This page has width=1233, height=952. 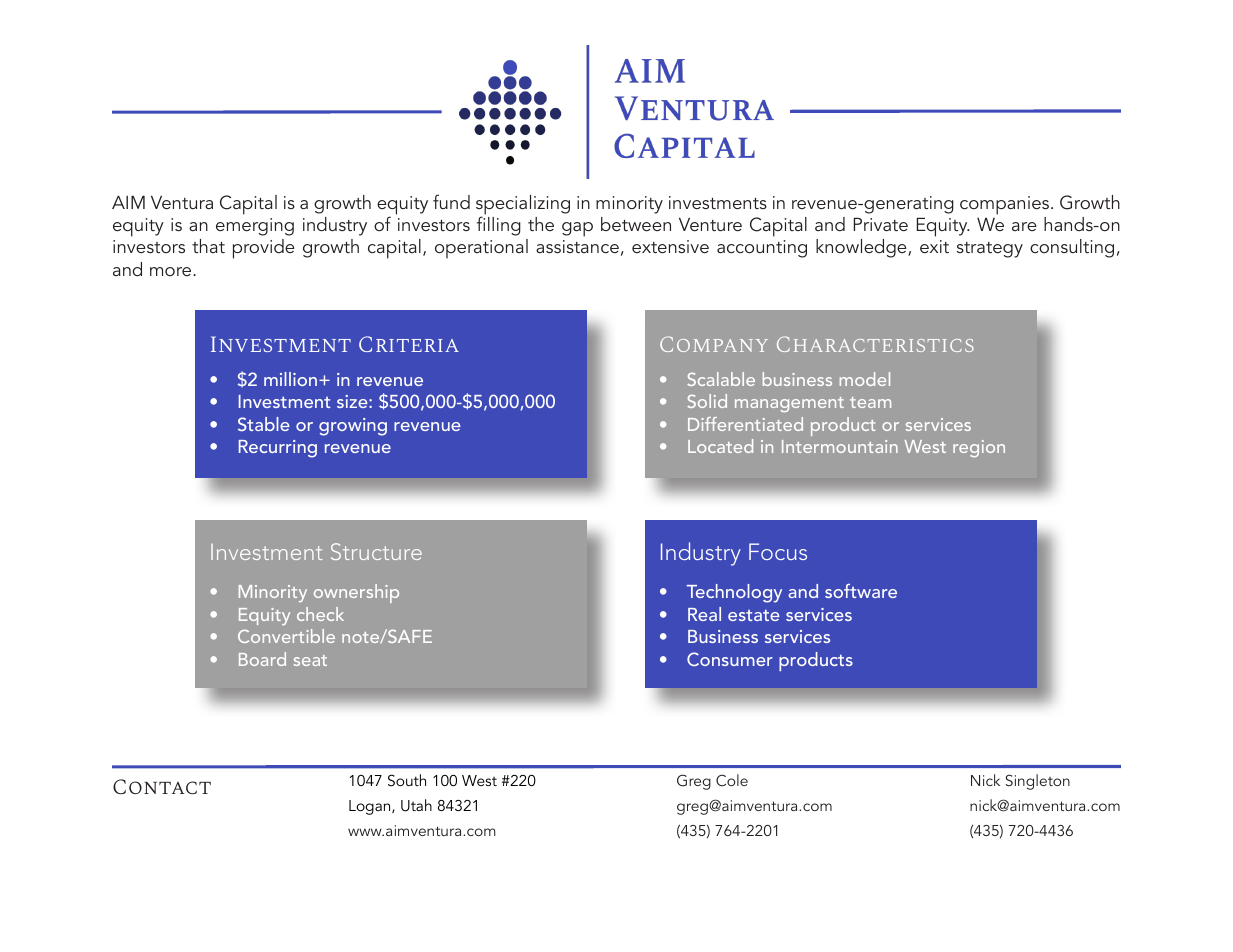 I want to click on software, so click(x=861, y=591).
